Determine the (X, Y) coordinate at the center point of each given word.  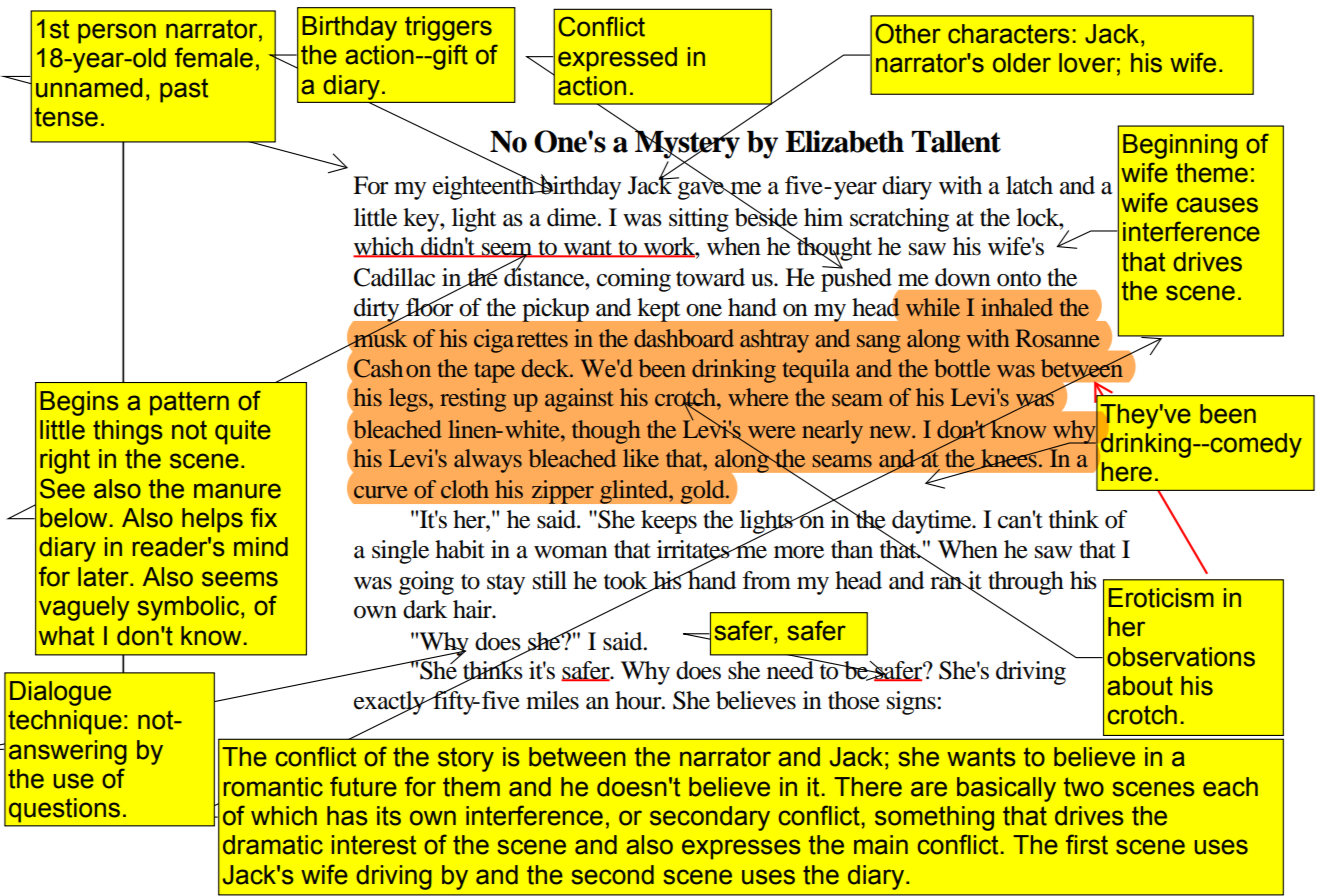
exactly (390, 704)
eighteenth (485, 187)
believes (756, 700)
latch (1029, 185)
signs (912, 703)
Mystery (686, 144)
